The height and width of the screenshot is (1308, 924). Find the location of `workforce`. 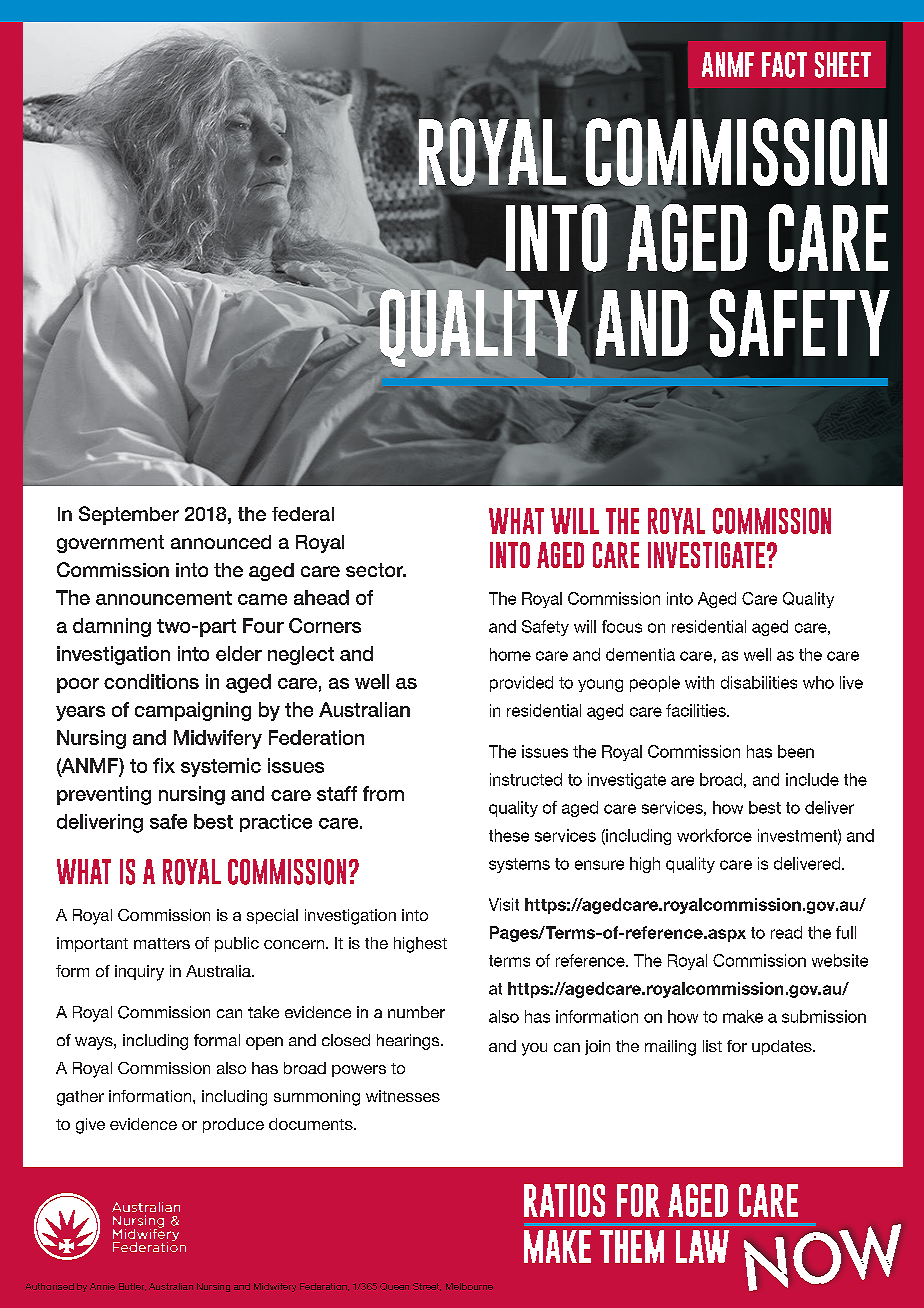

workforce is located at coordinates (714, 835).
